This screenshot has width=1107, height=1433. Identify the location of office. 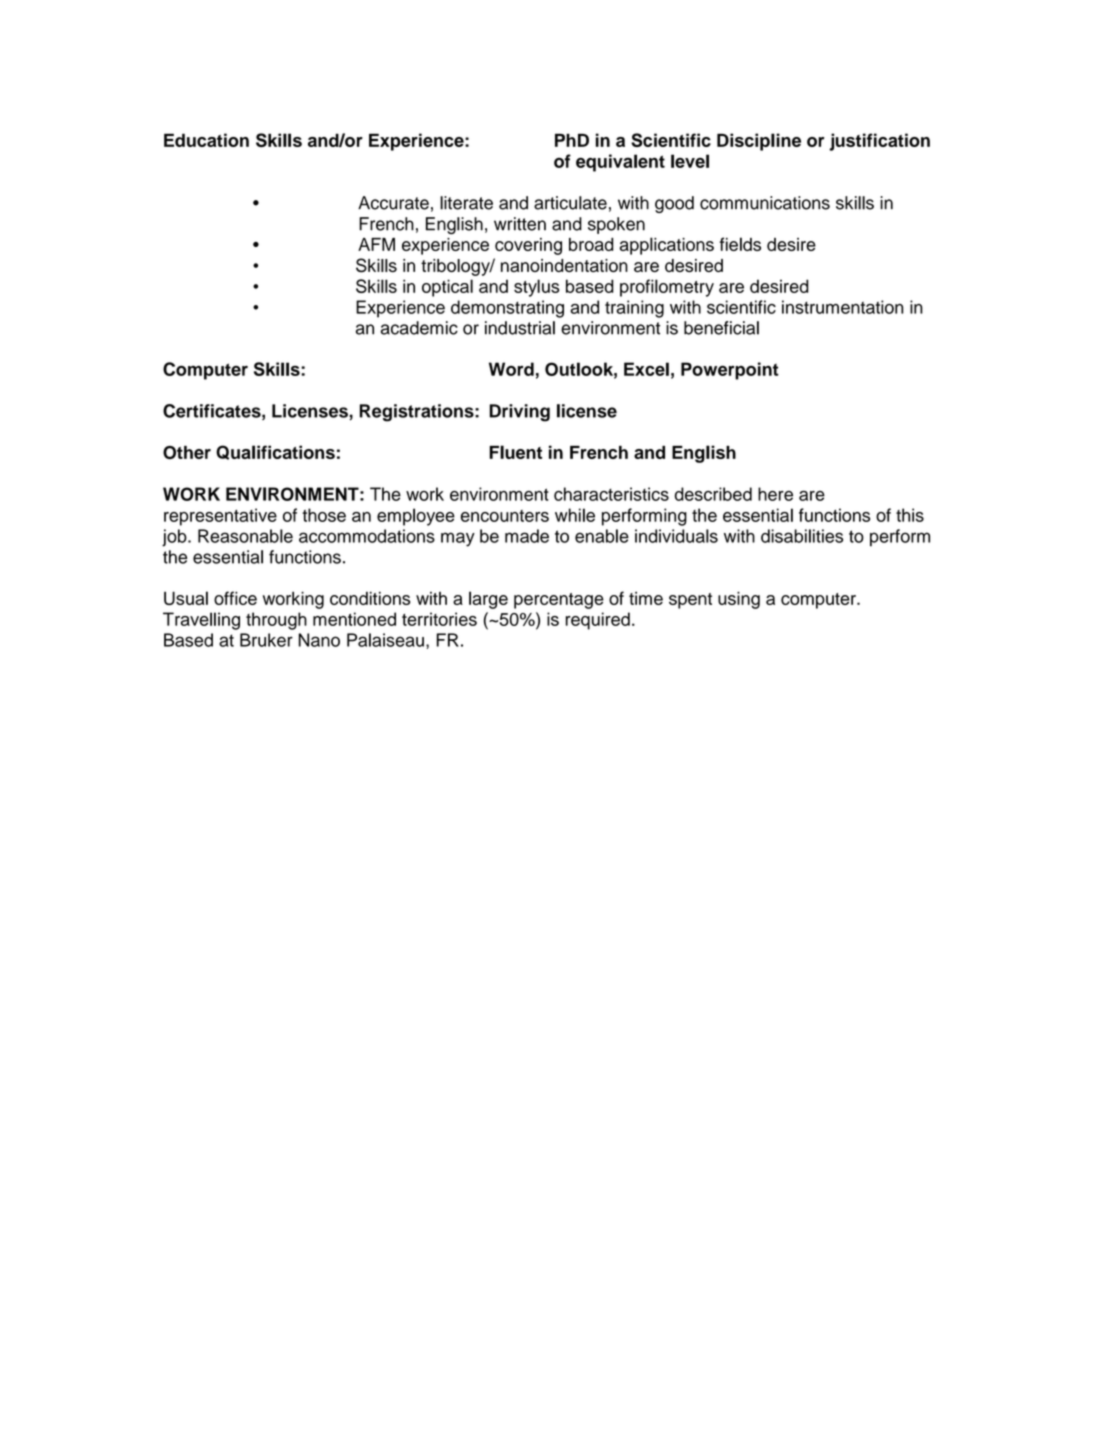
(235, 598).
